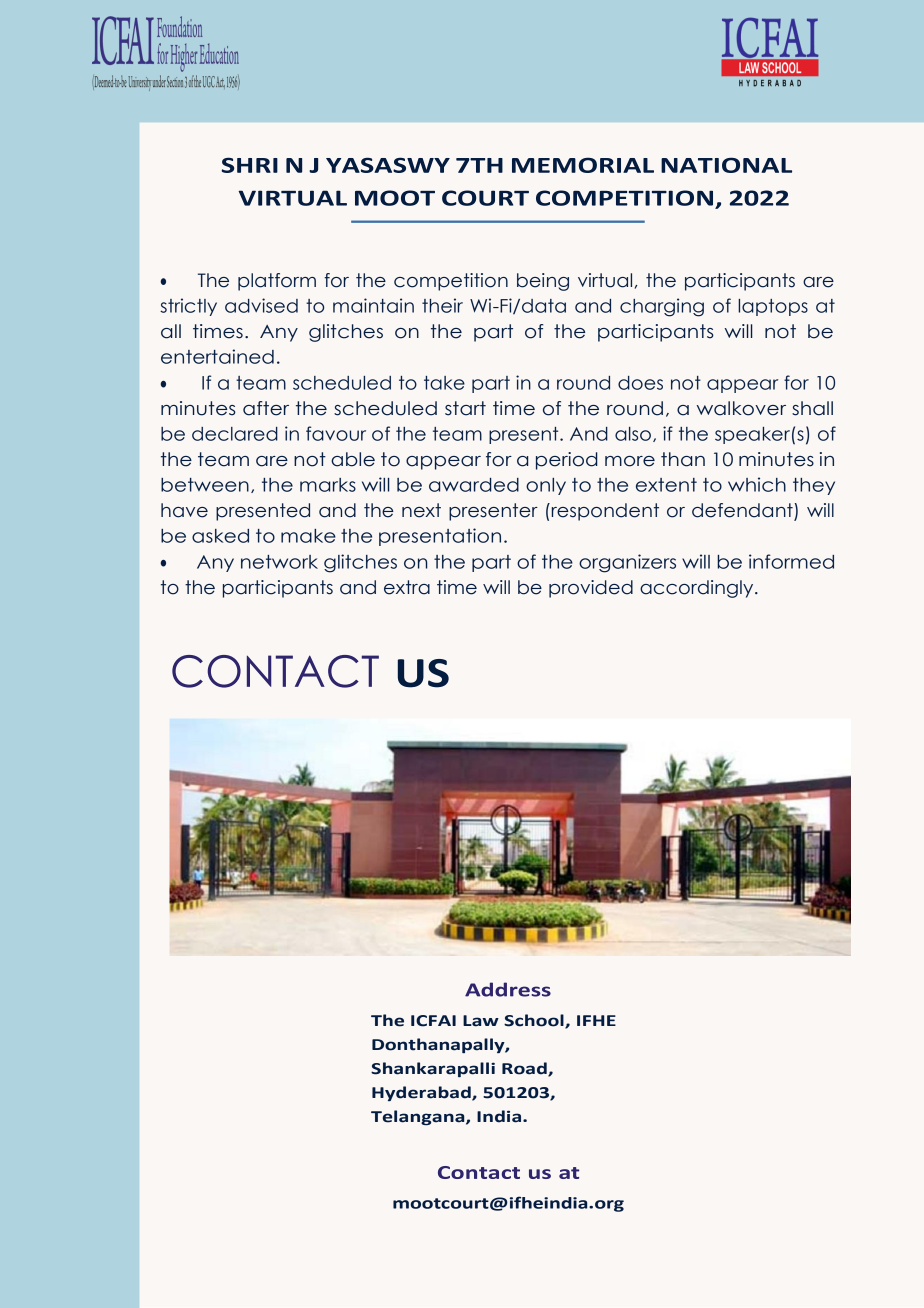 Image resolution: width=924 pixels, height=1308 pixels. I want to click on after, so click(266, 408).
